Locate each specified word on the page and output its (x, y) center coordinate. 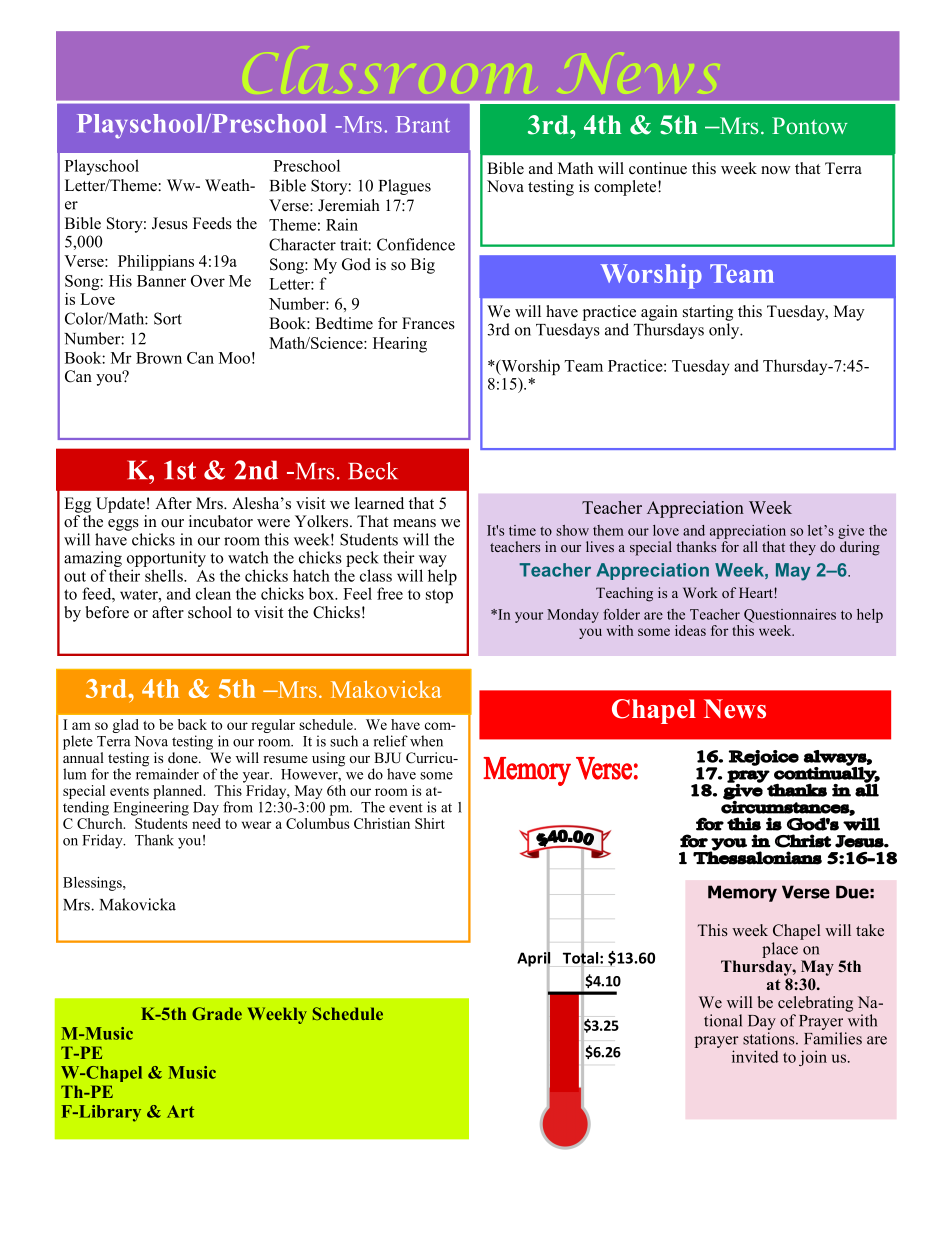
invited (755, 1056)
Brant (423, 124)
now (776, 170)
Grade (217, 1013)
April (533, 959)
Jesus (170, 223)
